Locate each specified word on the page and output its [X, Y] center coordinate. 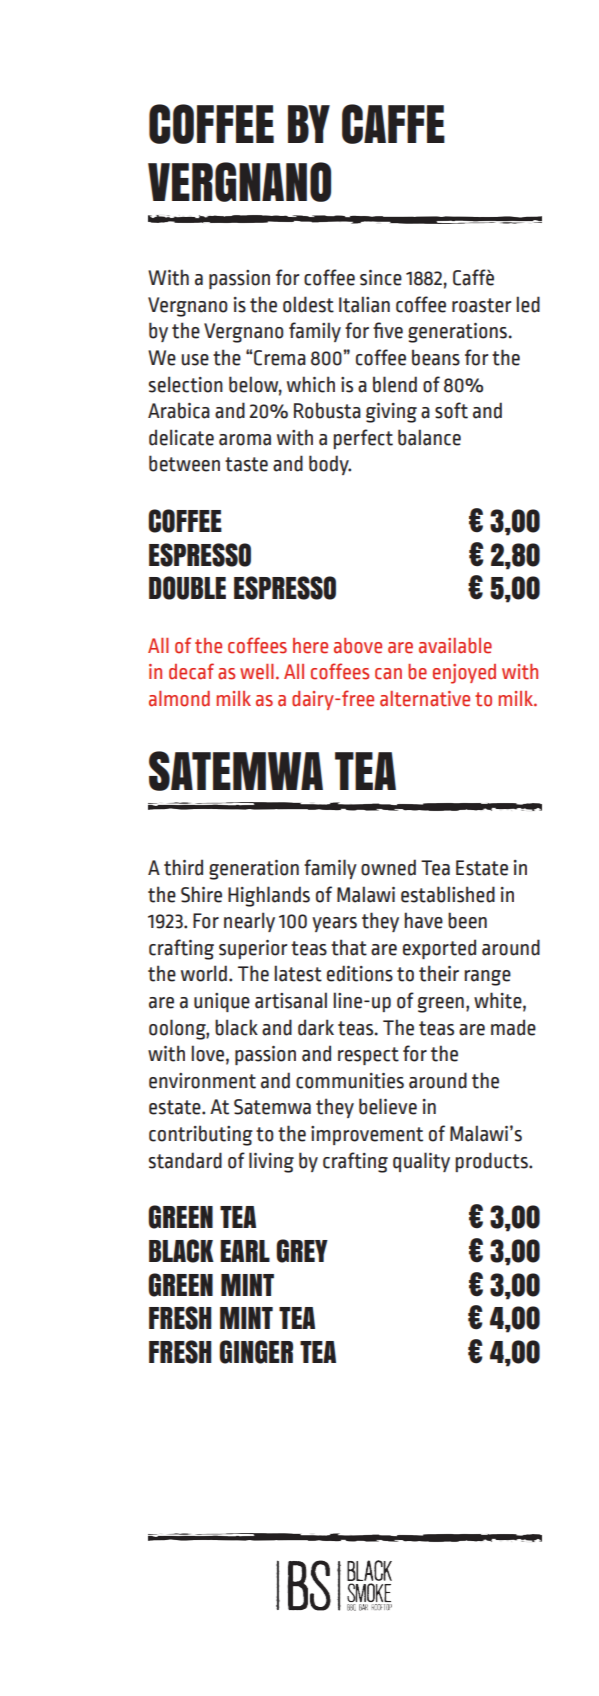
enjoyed [464, 674]
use [195, 360]
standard [185, 1160]
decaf [191, 671]
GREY [302, 1251]
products [492, 1162]
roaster [481, 305]
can [388, 674]
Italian [364, 304]
